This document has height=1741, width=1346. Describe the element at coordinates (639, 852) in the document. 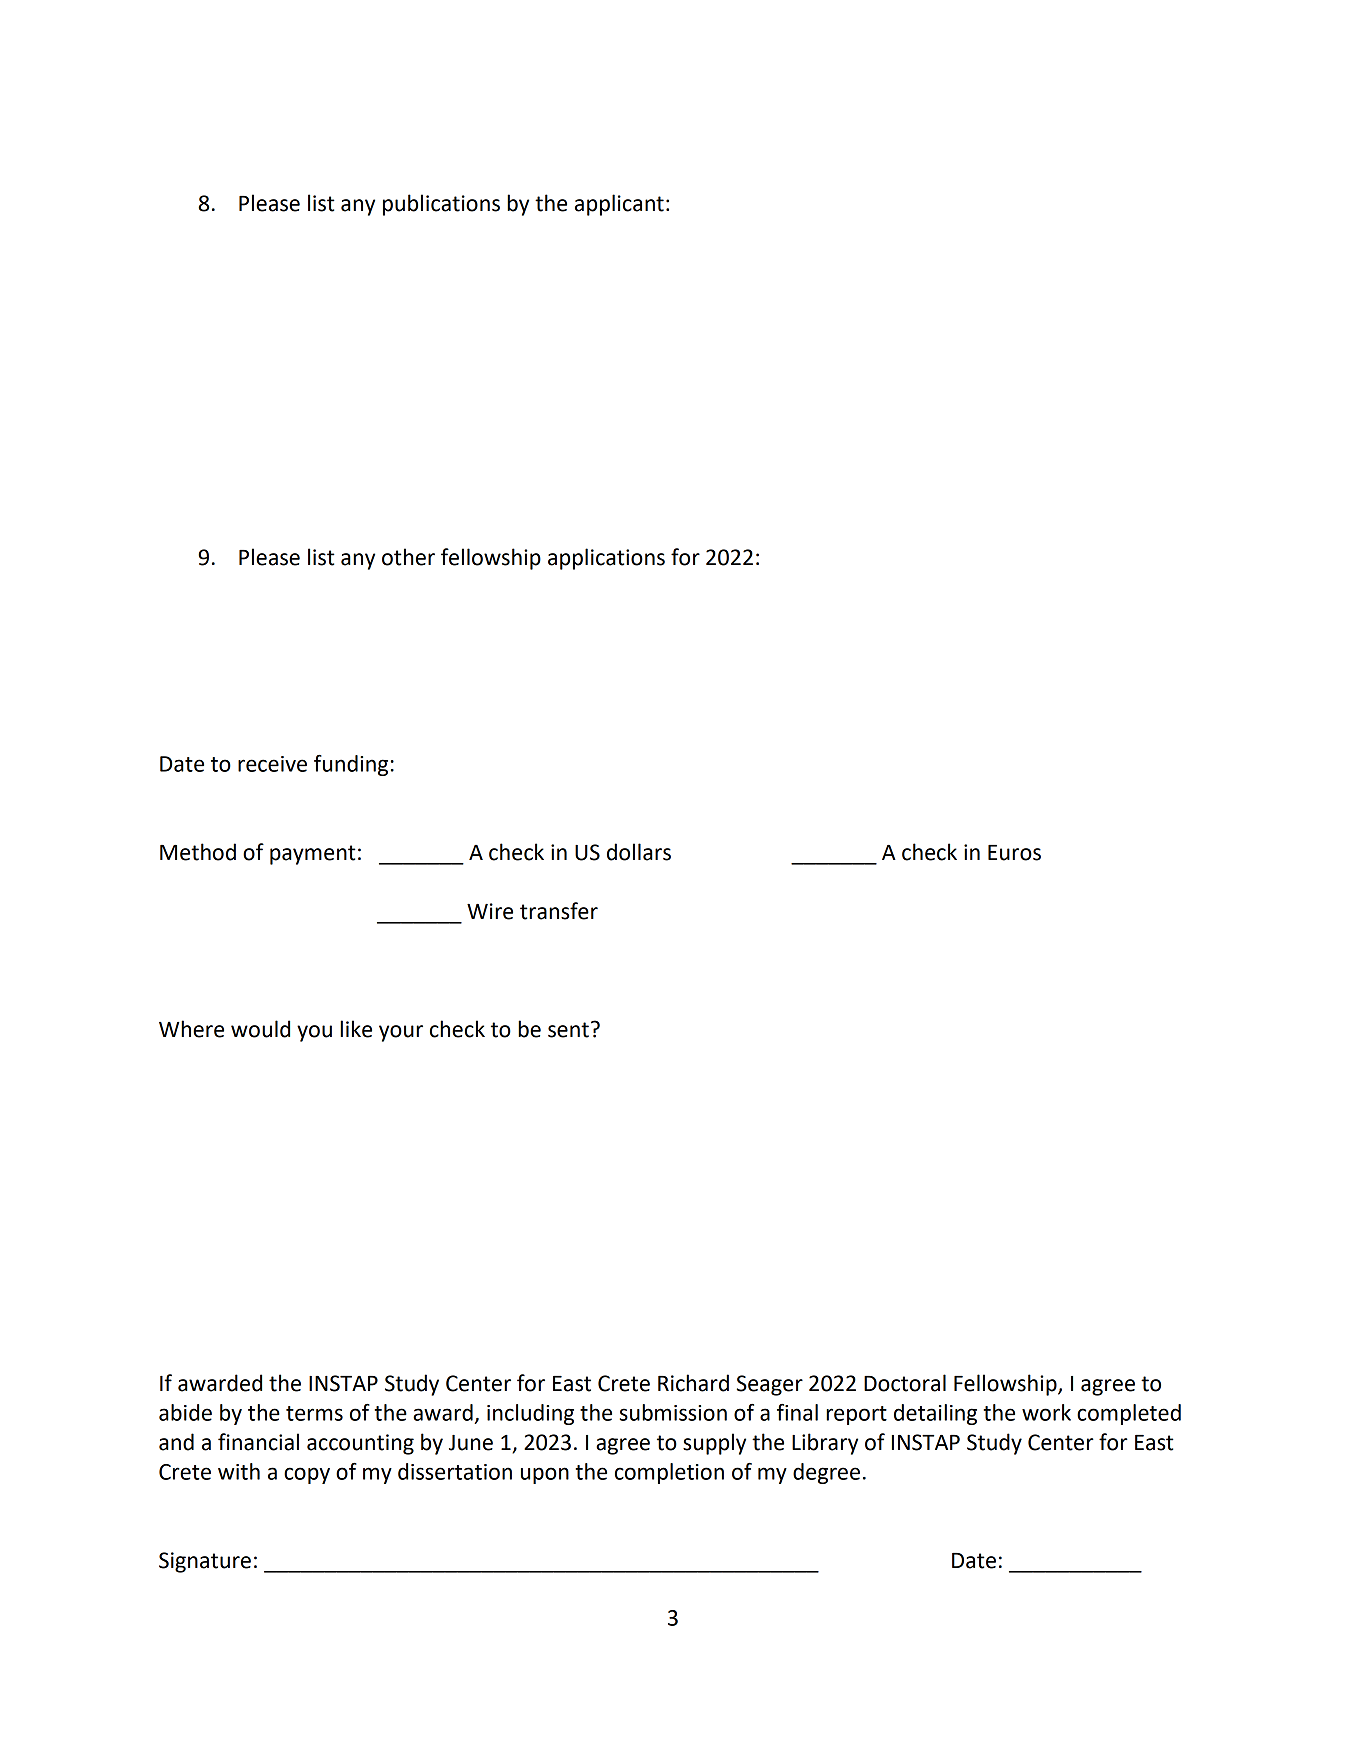

I see `dollars` at that location.
